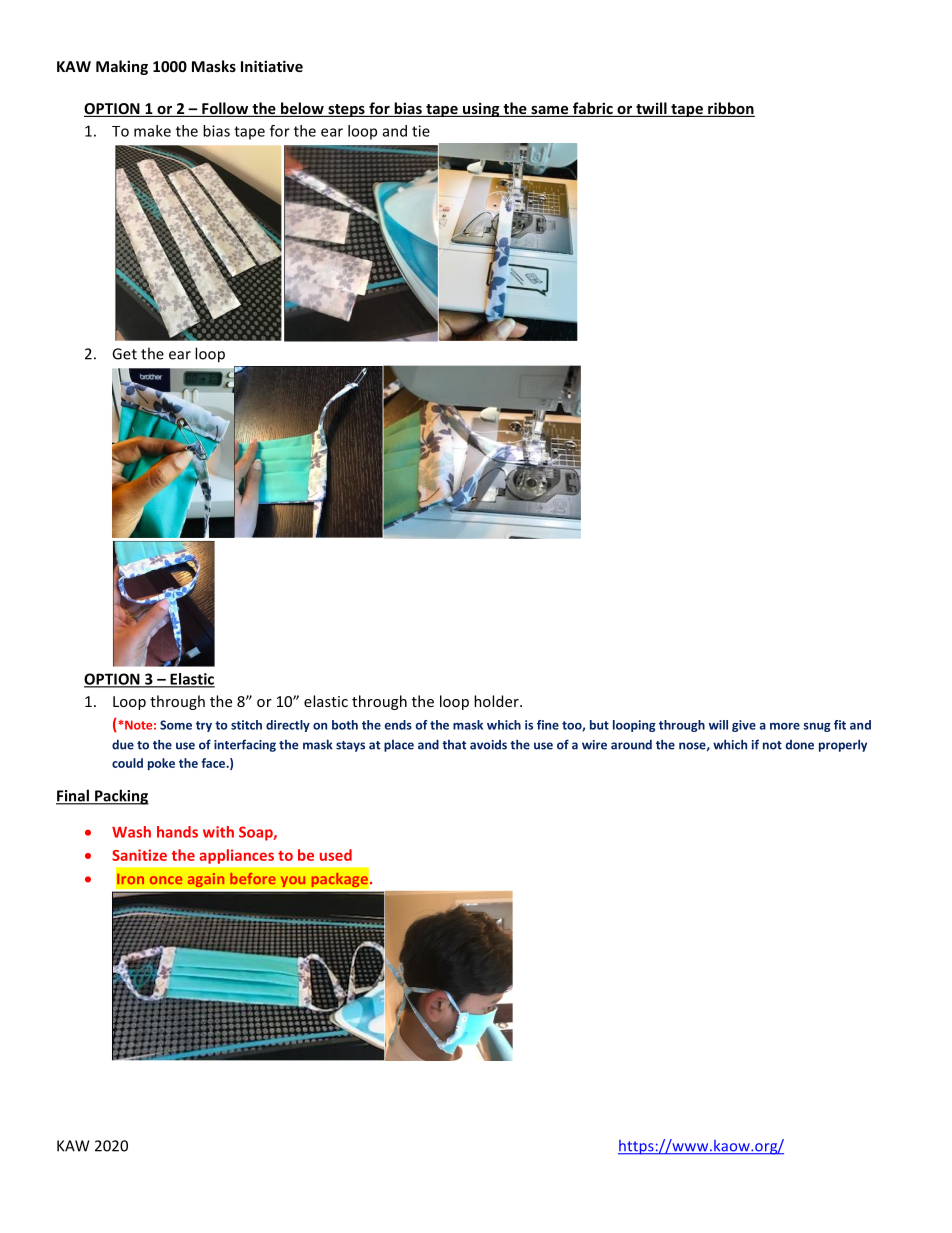 This page has width=952, height=1233. I want to click on try, so click(204, 726).
